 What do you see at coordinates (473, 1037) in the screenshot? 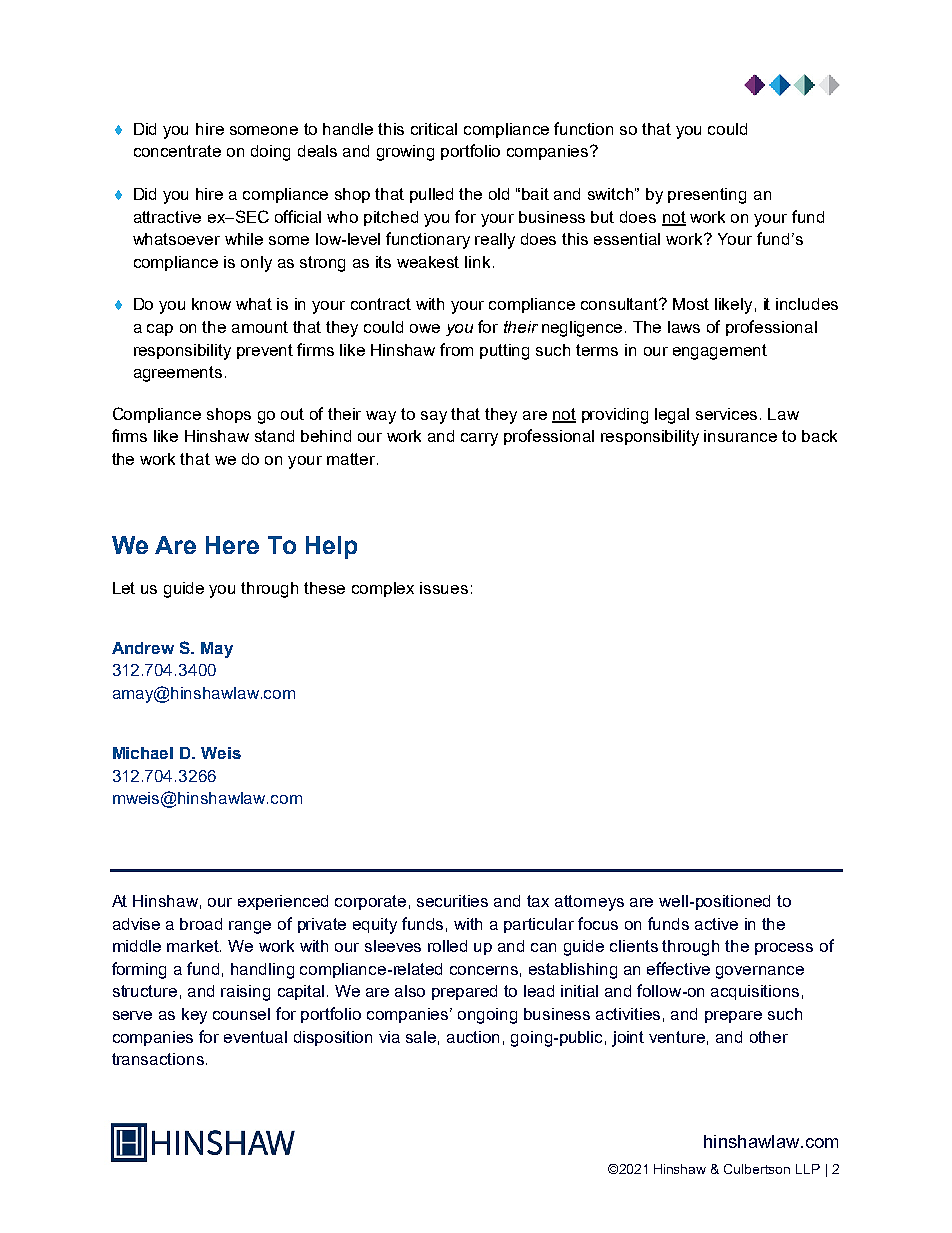
I see `auction` at bounding box center [473, 1037].
